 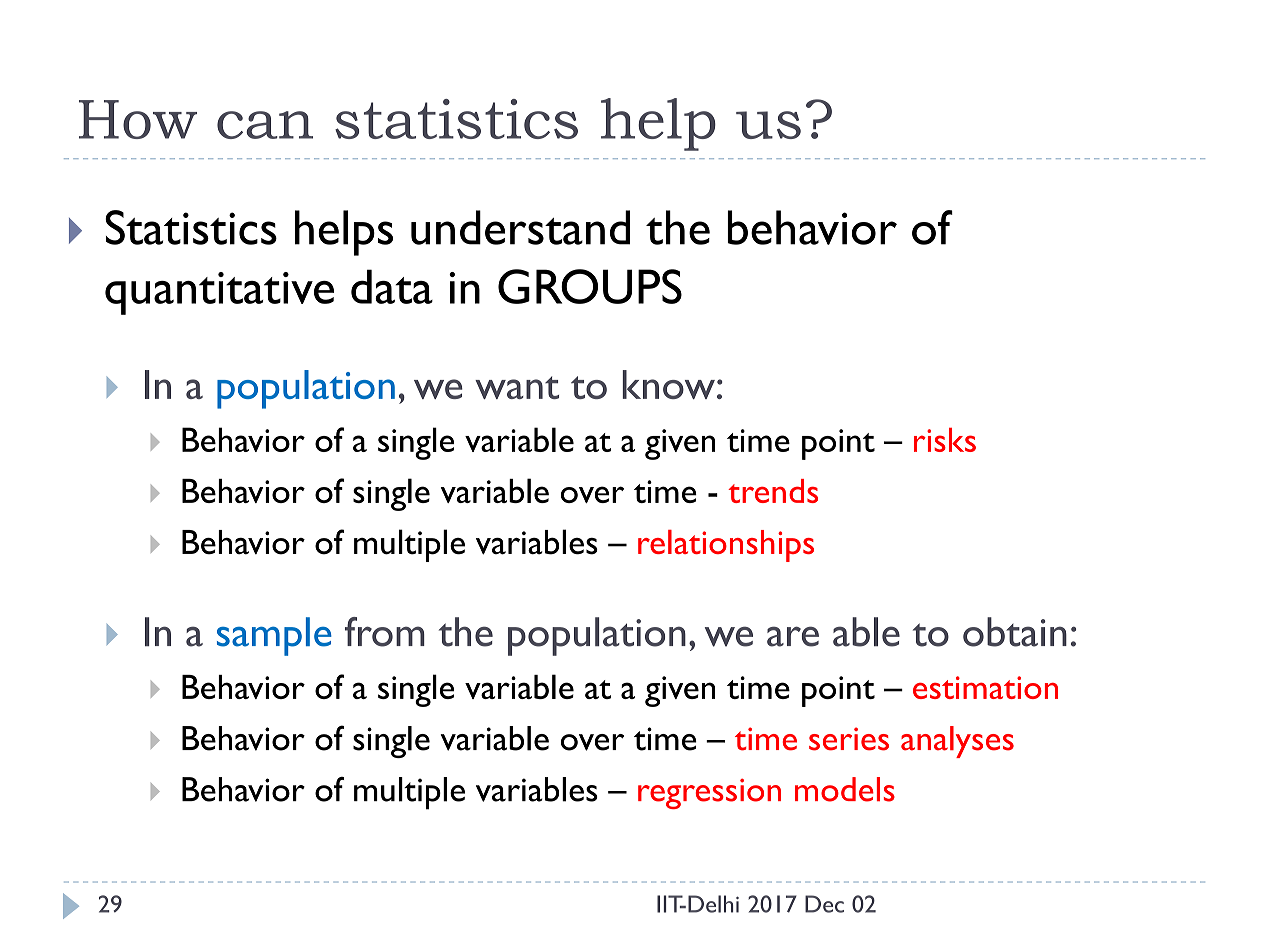 I want to click on quantitative, so click(x=219, y=293).
